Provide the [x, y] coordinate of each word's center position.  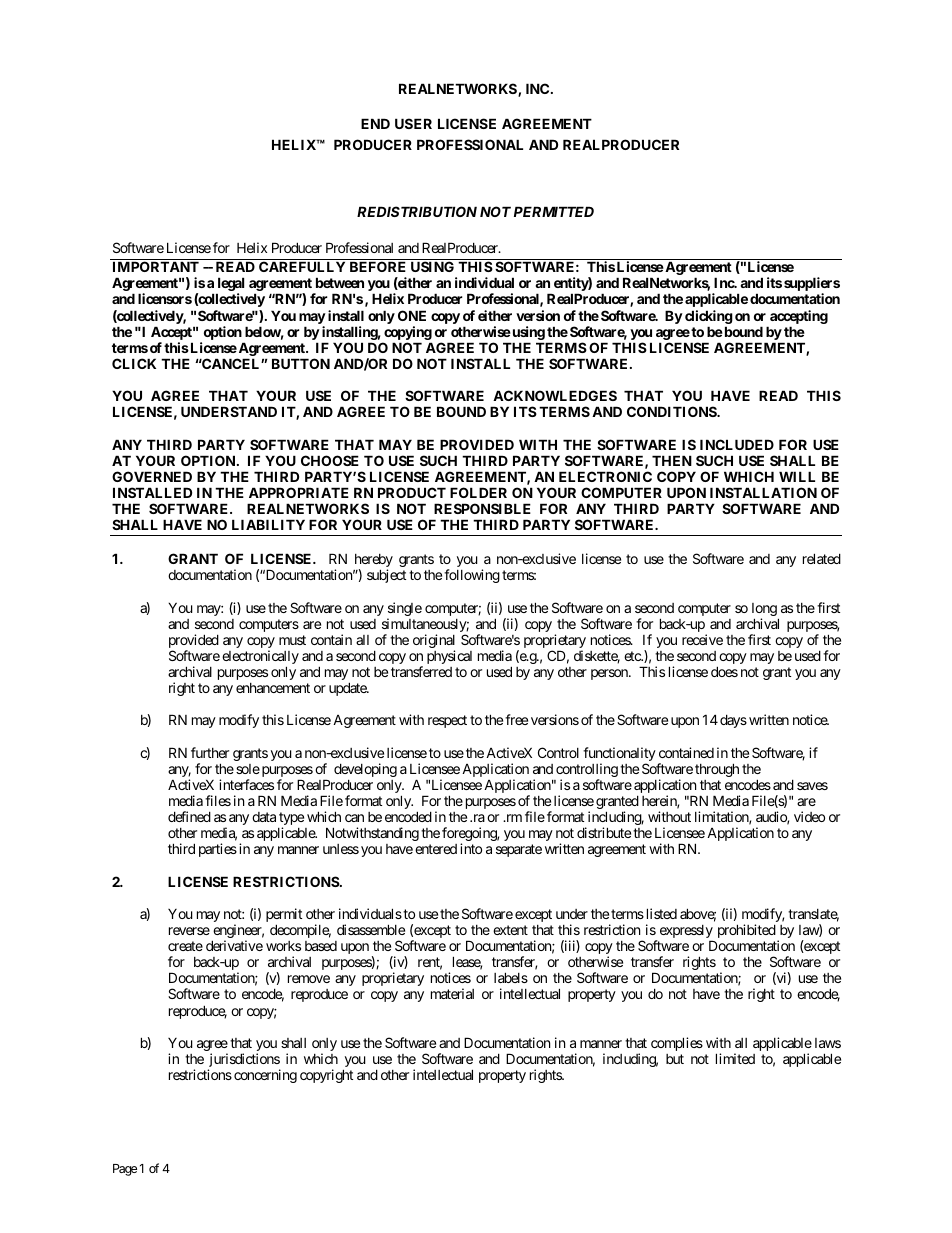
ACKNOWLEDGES [555, 395]
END [375, 123]
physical [449, 657]
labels [511, 977]
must [292, 640]
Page [125, 1170]
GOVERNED [152, 476]
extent [510, 930]
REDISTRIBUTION [417, 211]
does [724, 671]
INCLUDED [737, 444]
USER [413, 123]
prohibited [747, 931]
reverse [189, 931]
